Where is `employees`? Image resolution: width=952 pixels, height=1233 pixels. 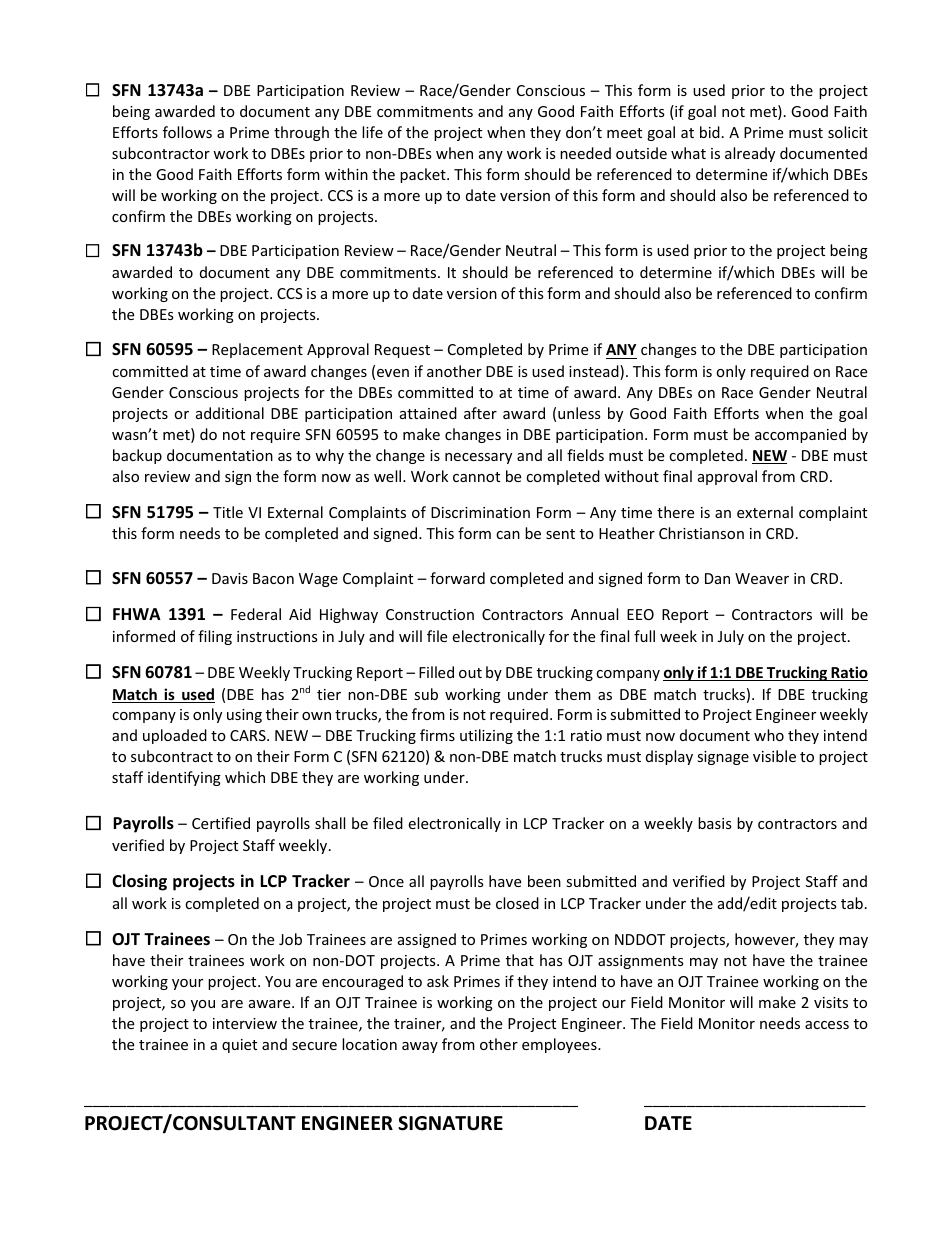
employees is located at coordinates (560, 1045).
